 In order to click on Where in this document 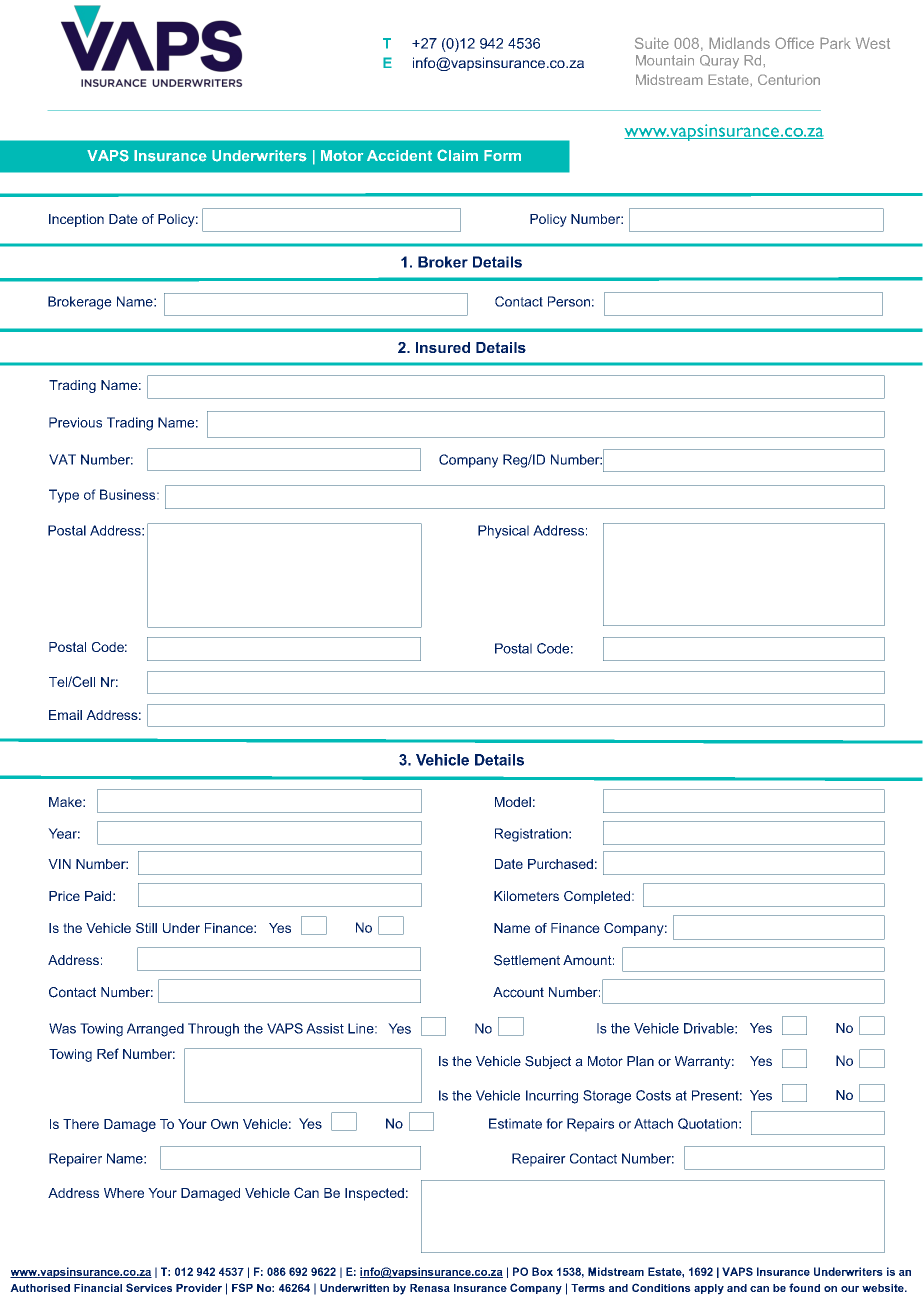, I will do `click(124, 1193)`.
